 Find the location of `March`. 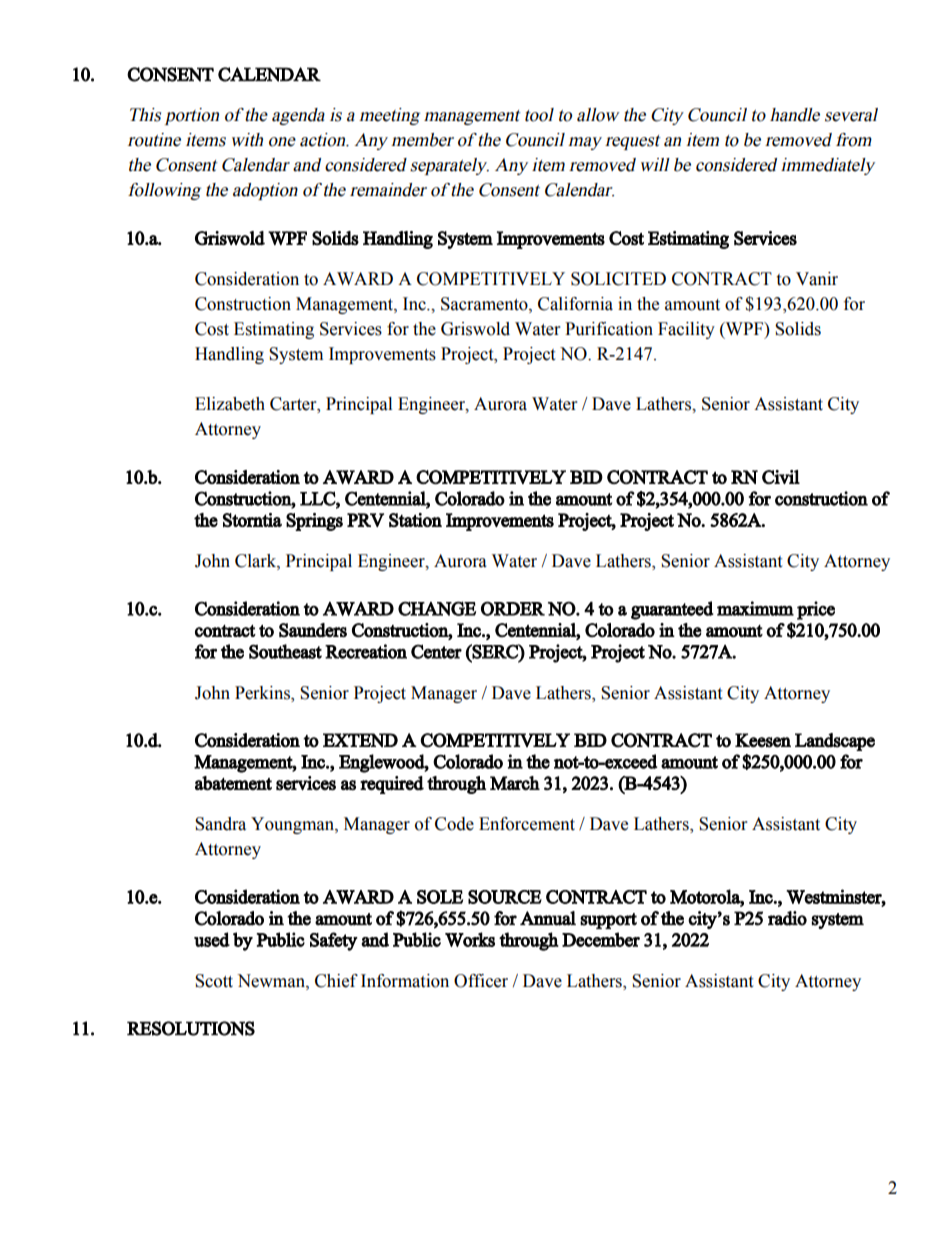

March is located at coordinates (515, 783).
